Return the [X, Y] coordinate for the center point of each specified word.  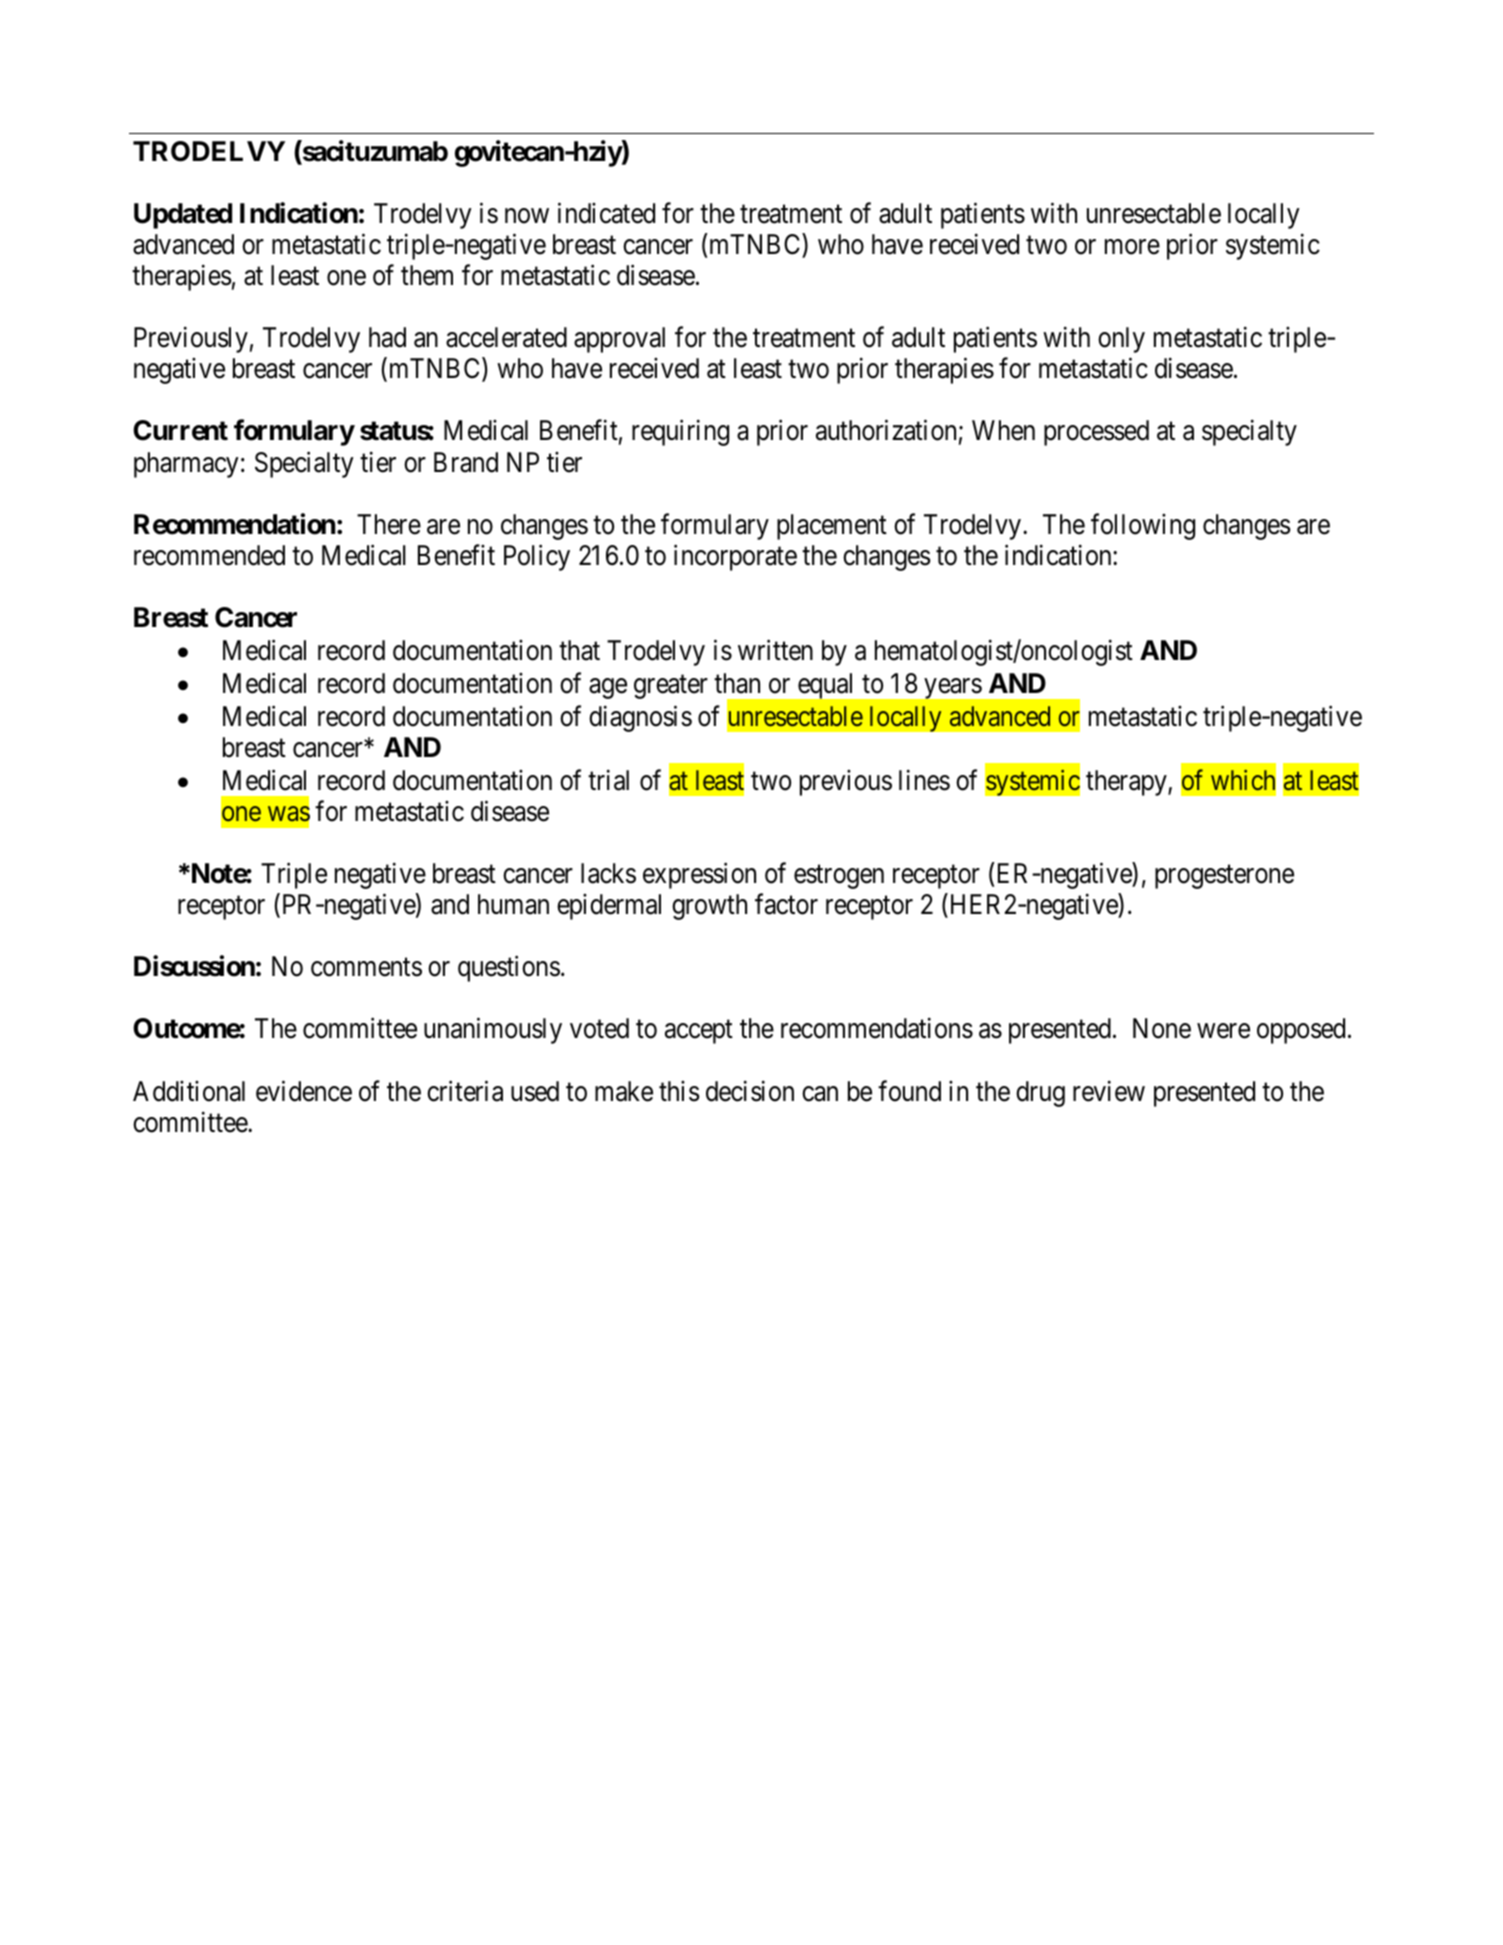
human [513, 904]
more [1132, 247]
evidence [304, 1091]
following [1143, 526]
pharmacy [186, 465]
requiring [680, 433]
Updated [183, 216]
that [579, 650]
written [775, 650]
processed [1096, 433]
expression [699, 876]
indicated [606, 213]
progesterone [1224, 877]
